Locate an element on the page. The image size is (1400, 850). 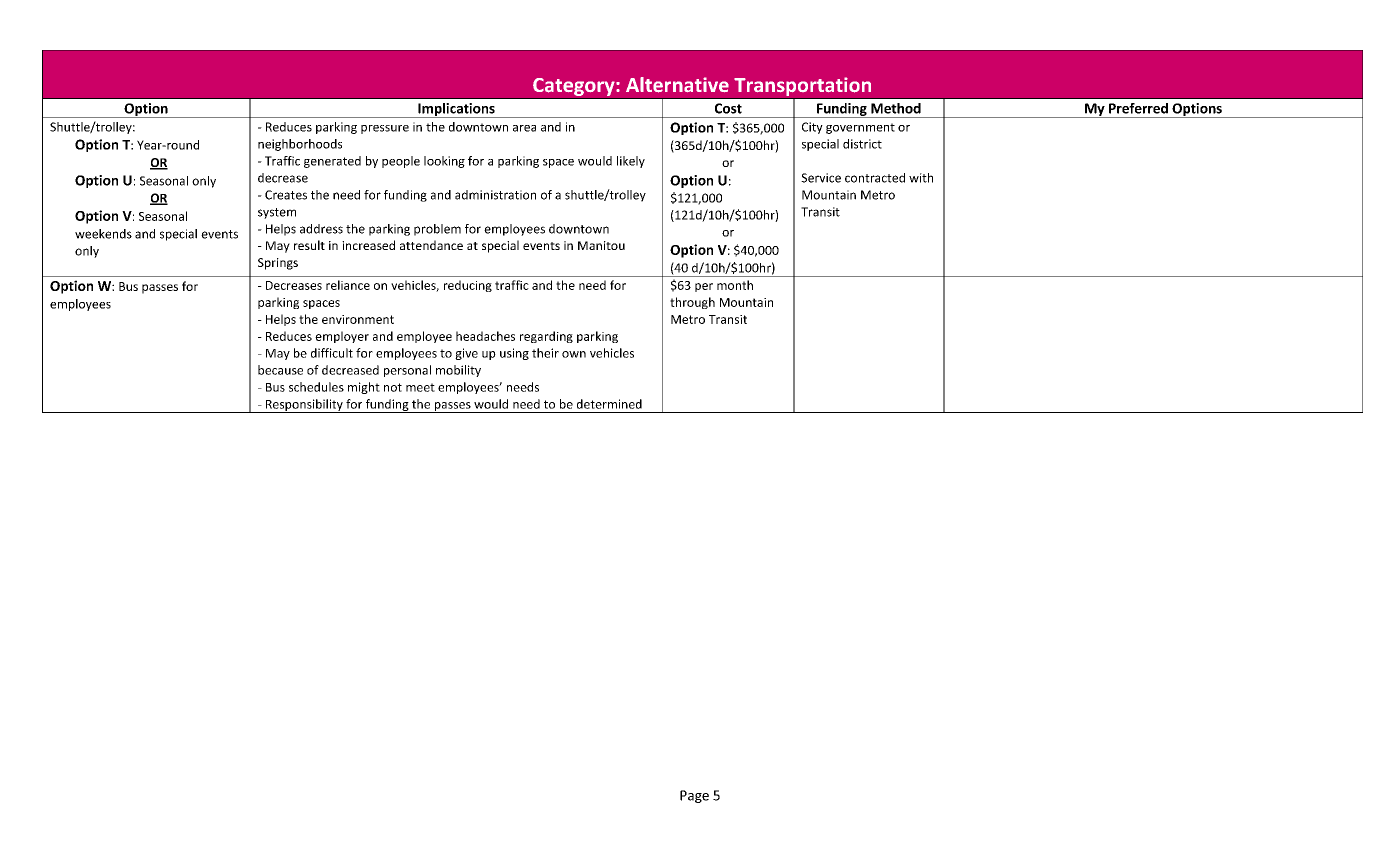
because is located at coordinates (280, 370).
